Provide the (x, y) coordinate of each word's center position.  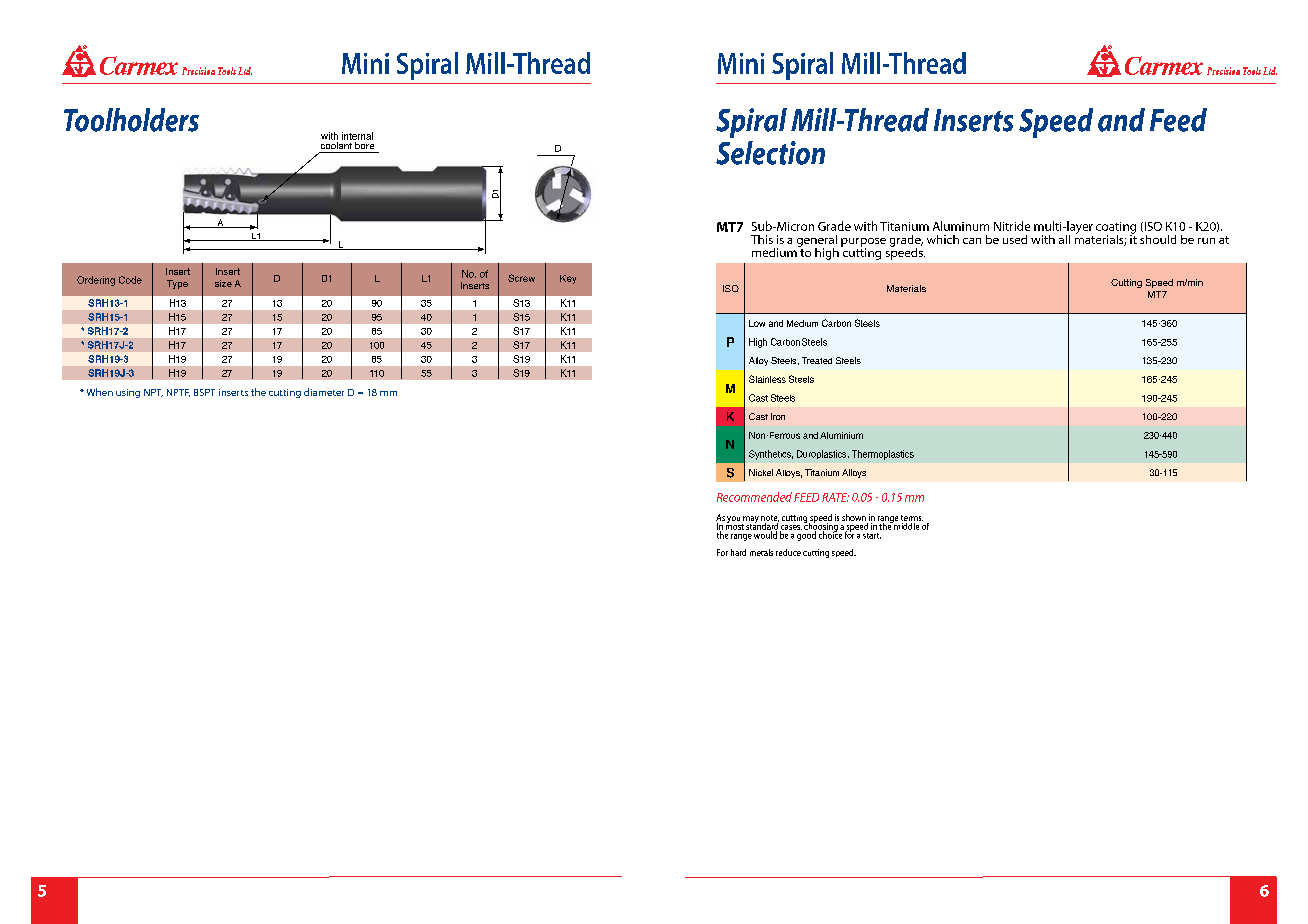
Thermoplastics (883, 455)
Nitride (1012, 226)
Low (757, 323)
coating (1116, 229)
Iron (778, 416)
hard (738, 552)
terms (912, 519)
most (735, 525)
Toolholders (131, 120)
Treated (817, 360)
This (762, 239)
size (223, 283)
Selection (770, 153)
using (128, 393)
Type (177, 284)
